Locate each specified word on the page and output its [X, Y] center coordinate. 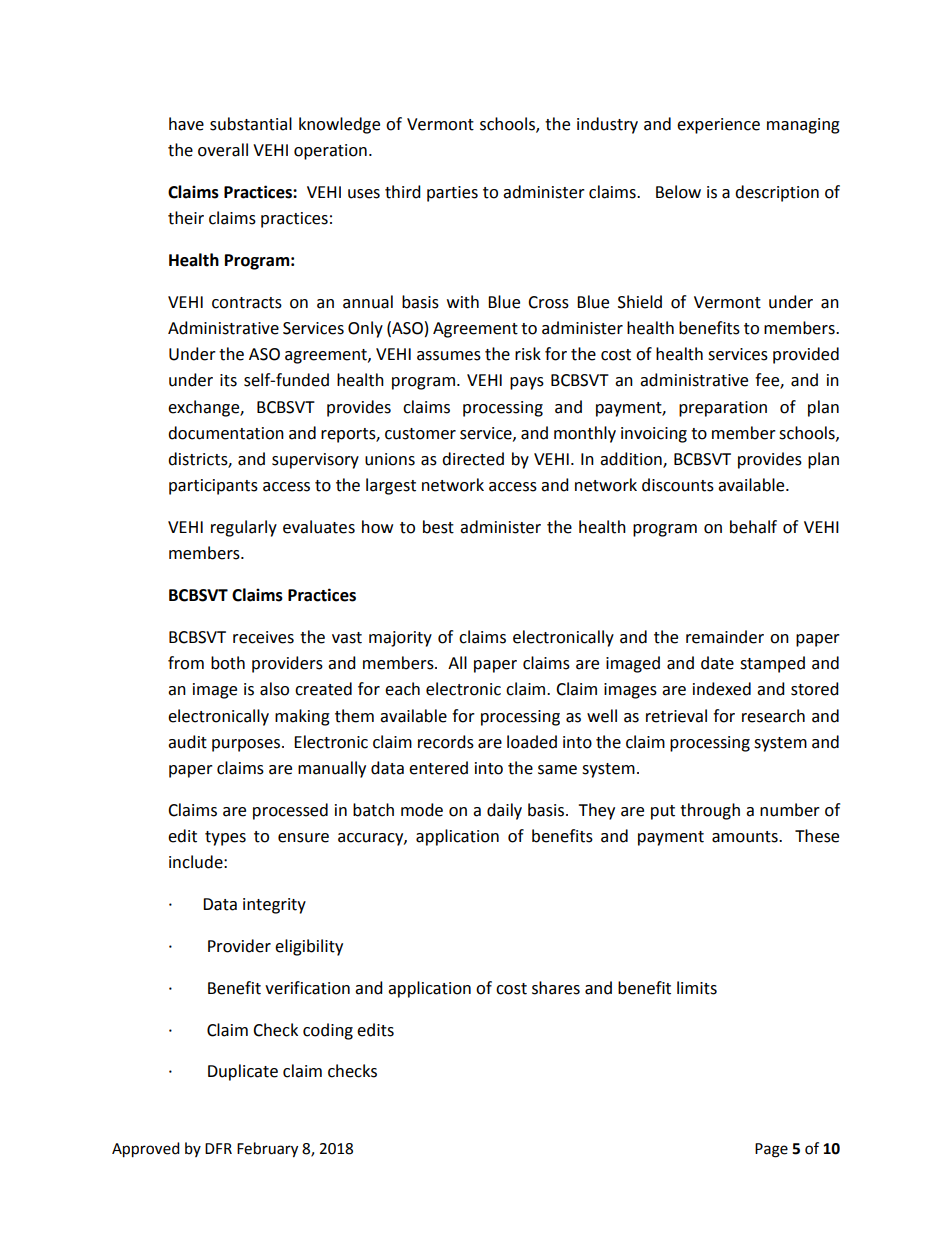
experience [718, 126]
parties [452, 194]
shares [556, 988]
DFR [218, 1148]
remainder [725, 637]
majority [400, 639]
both [228, 663]
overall [223, 150]
